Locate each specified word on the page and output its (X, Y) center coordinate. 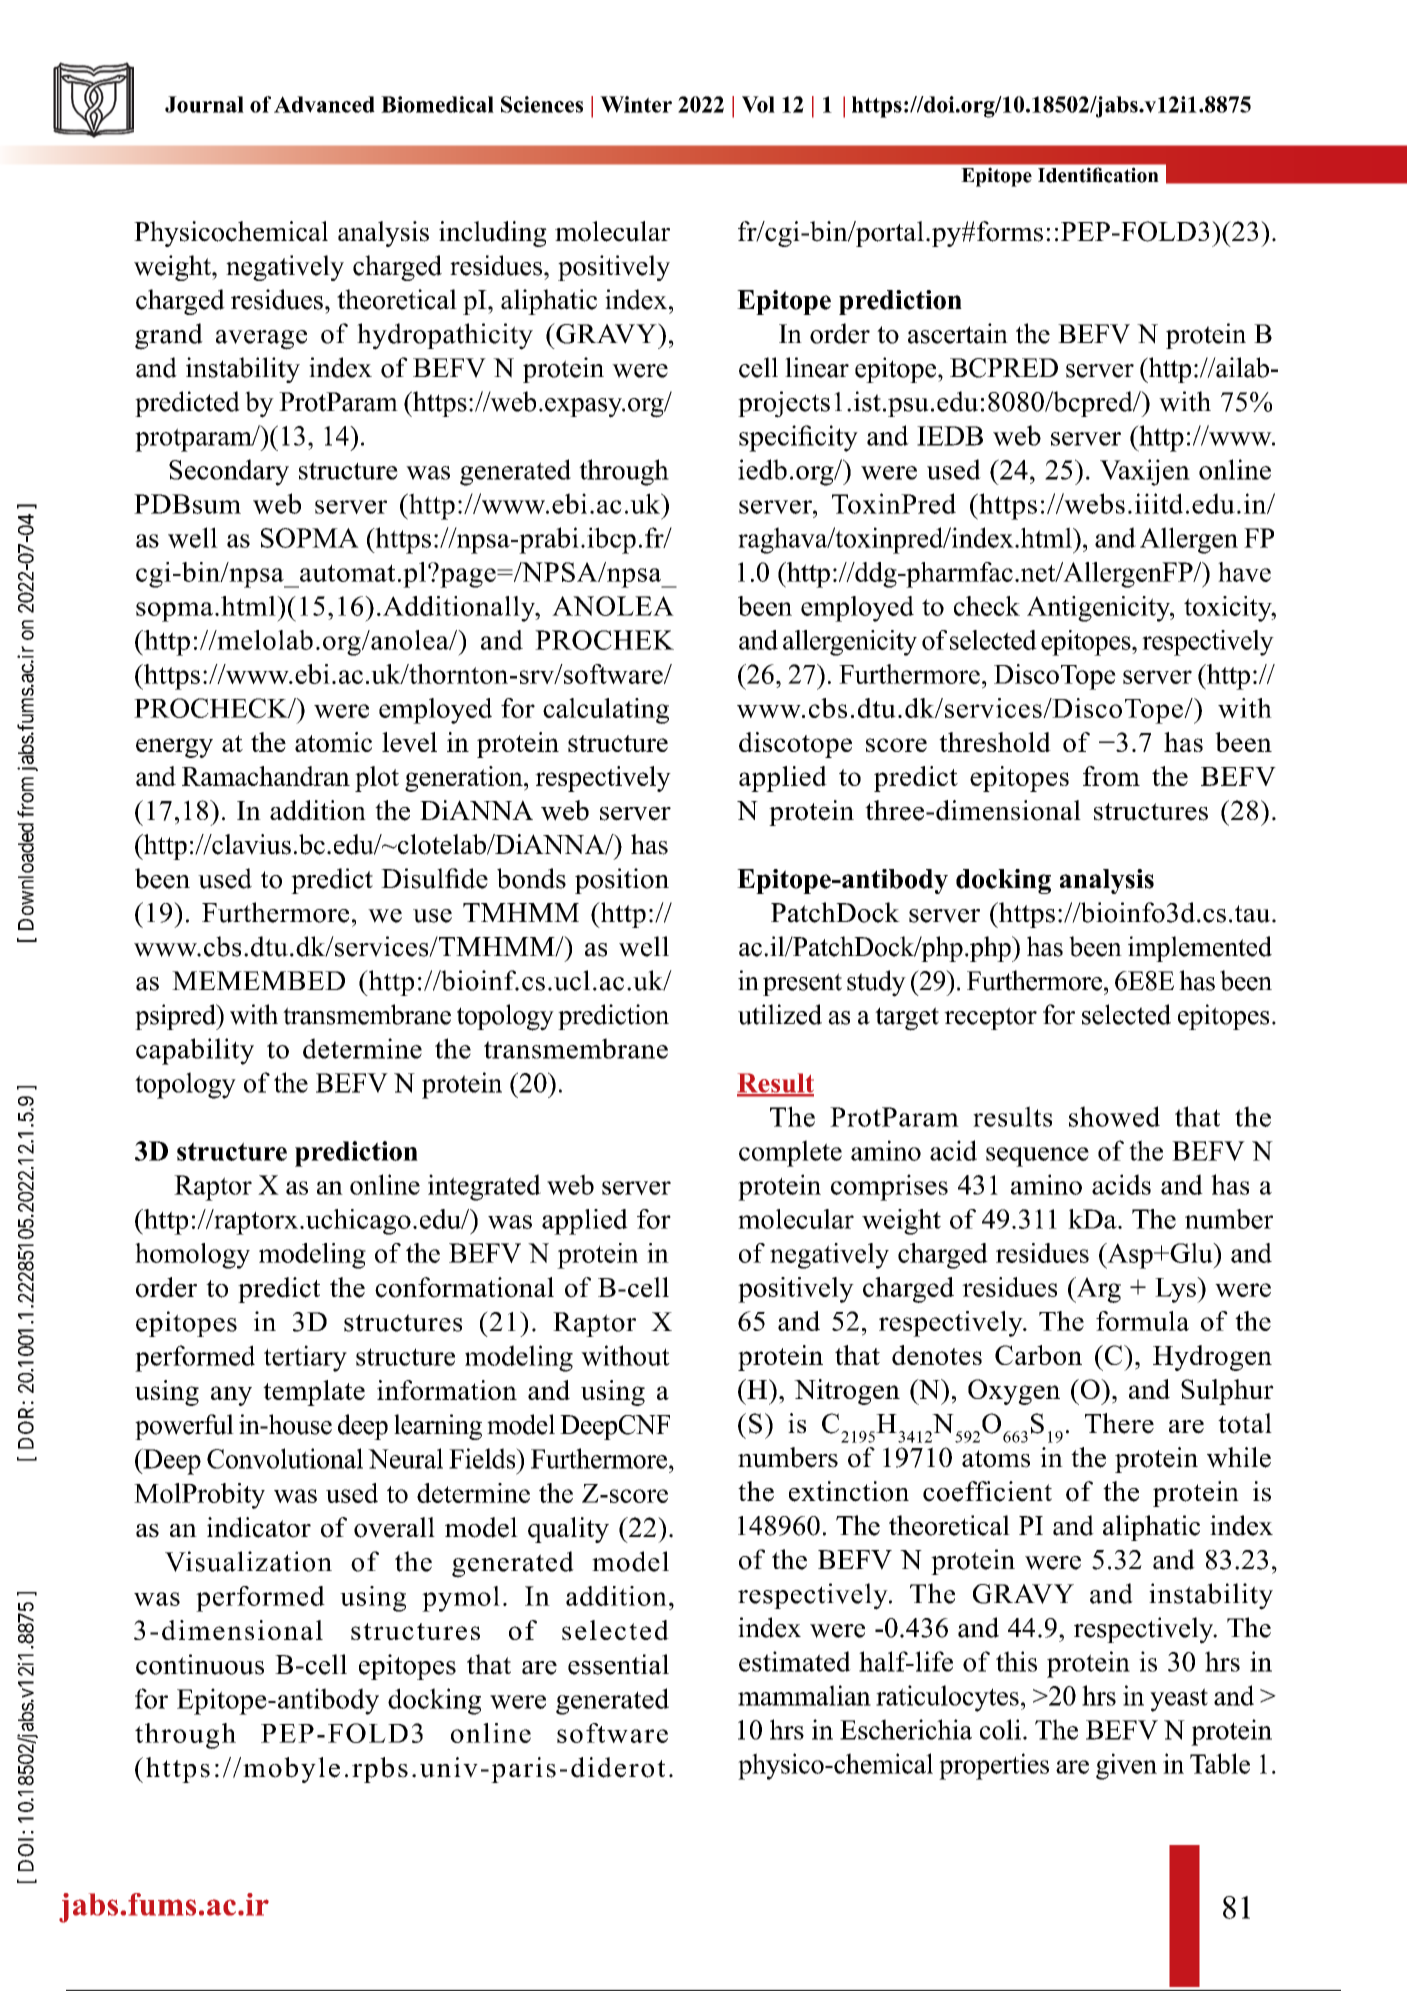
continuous (200, 1664)
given (1126, 1766)
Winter (636, 104)
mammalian (804, 1695)
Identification (1098, 175)
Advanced (324, 104)
